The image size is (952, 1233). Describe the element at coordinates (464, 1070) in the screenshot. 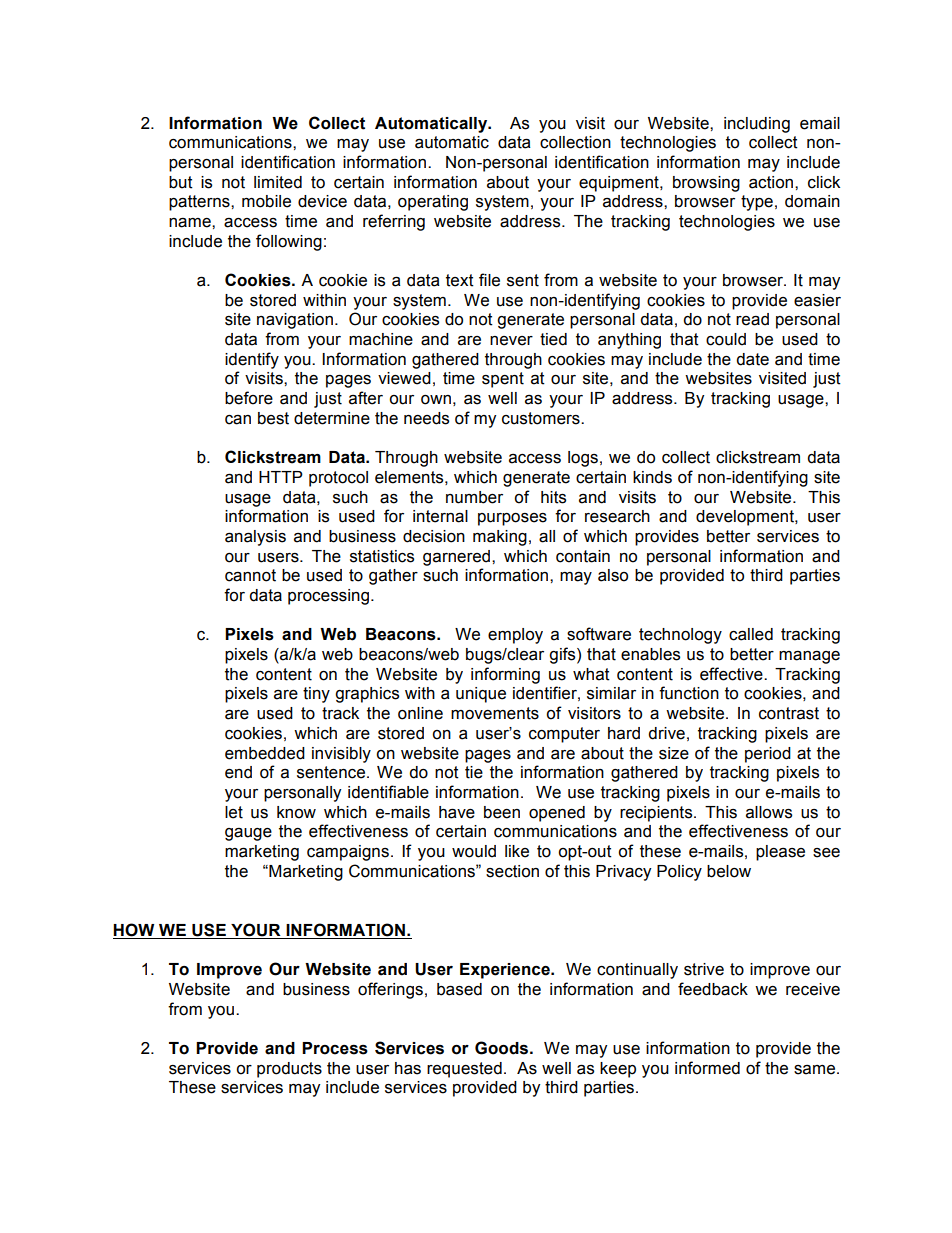

I see `requested` at that location.
